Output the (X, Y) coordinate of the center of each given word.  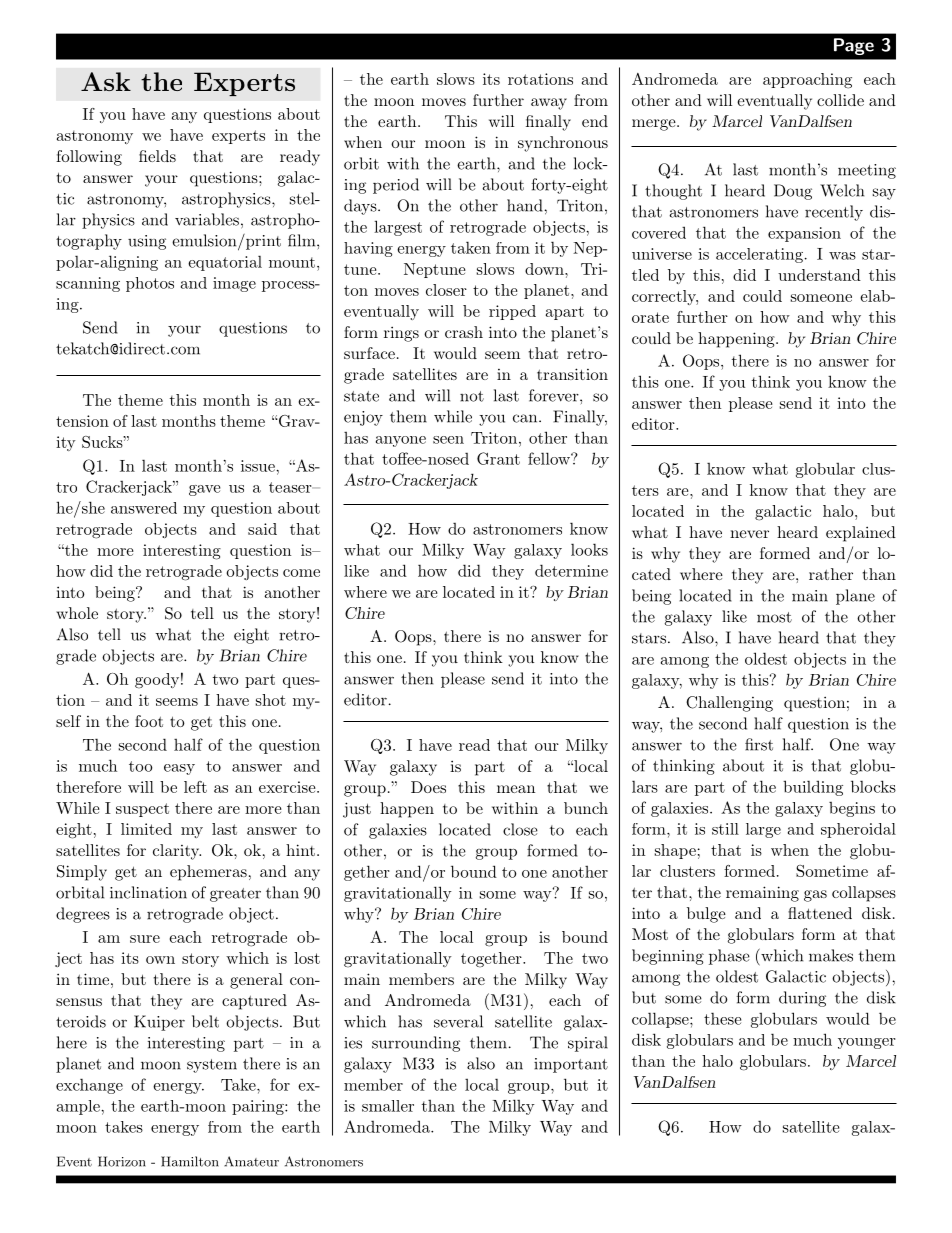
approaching (807, 81)
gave (204, 490)
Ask (106, 81)
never (749, 534)
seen (448, 440)
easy (179, 769)
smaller (388, 1106)
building (813, 788)
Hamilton (190, 1161)
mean (516, 789)
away (549, 104)
